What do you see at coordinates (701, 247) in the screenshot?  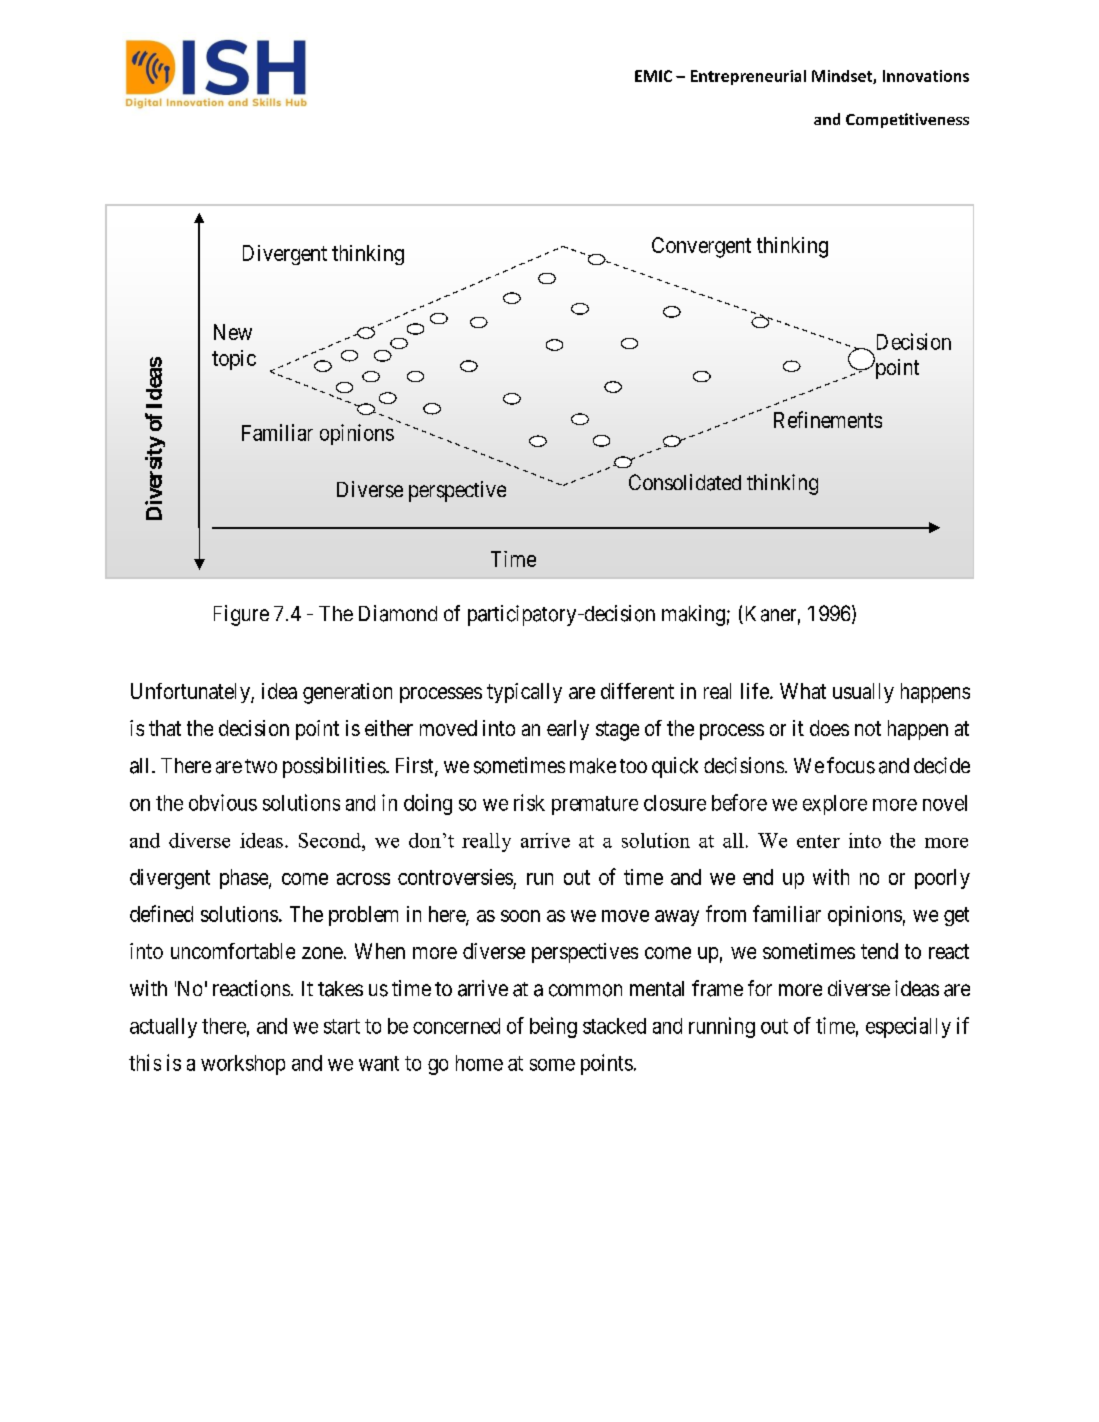 I see `Convergent` at bounding box center [701, 247].
